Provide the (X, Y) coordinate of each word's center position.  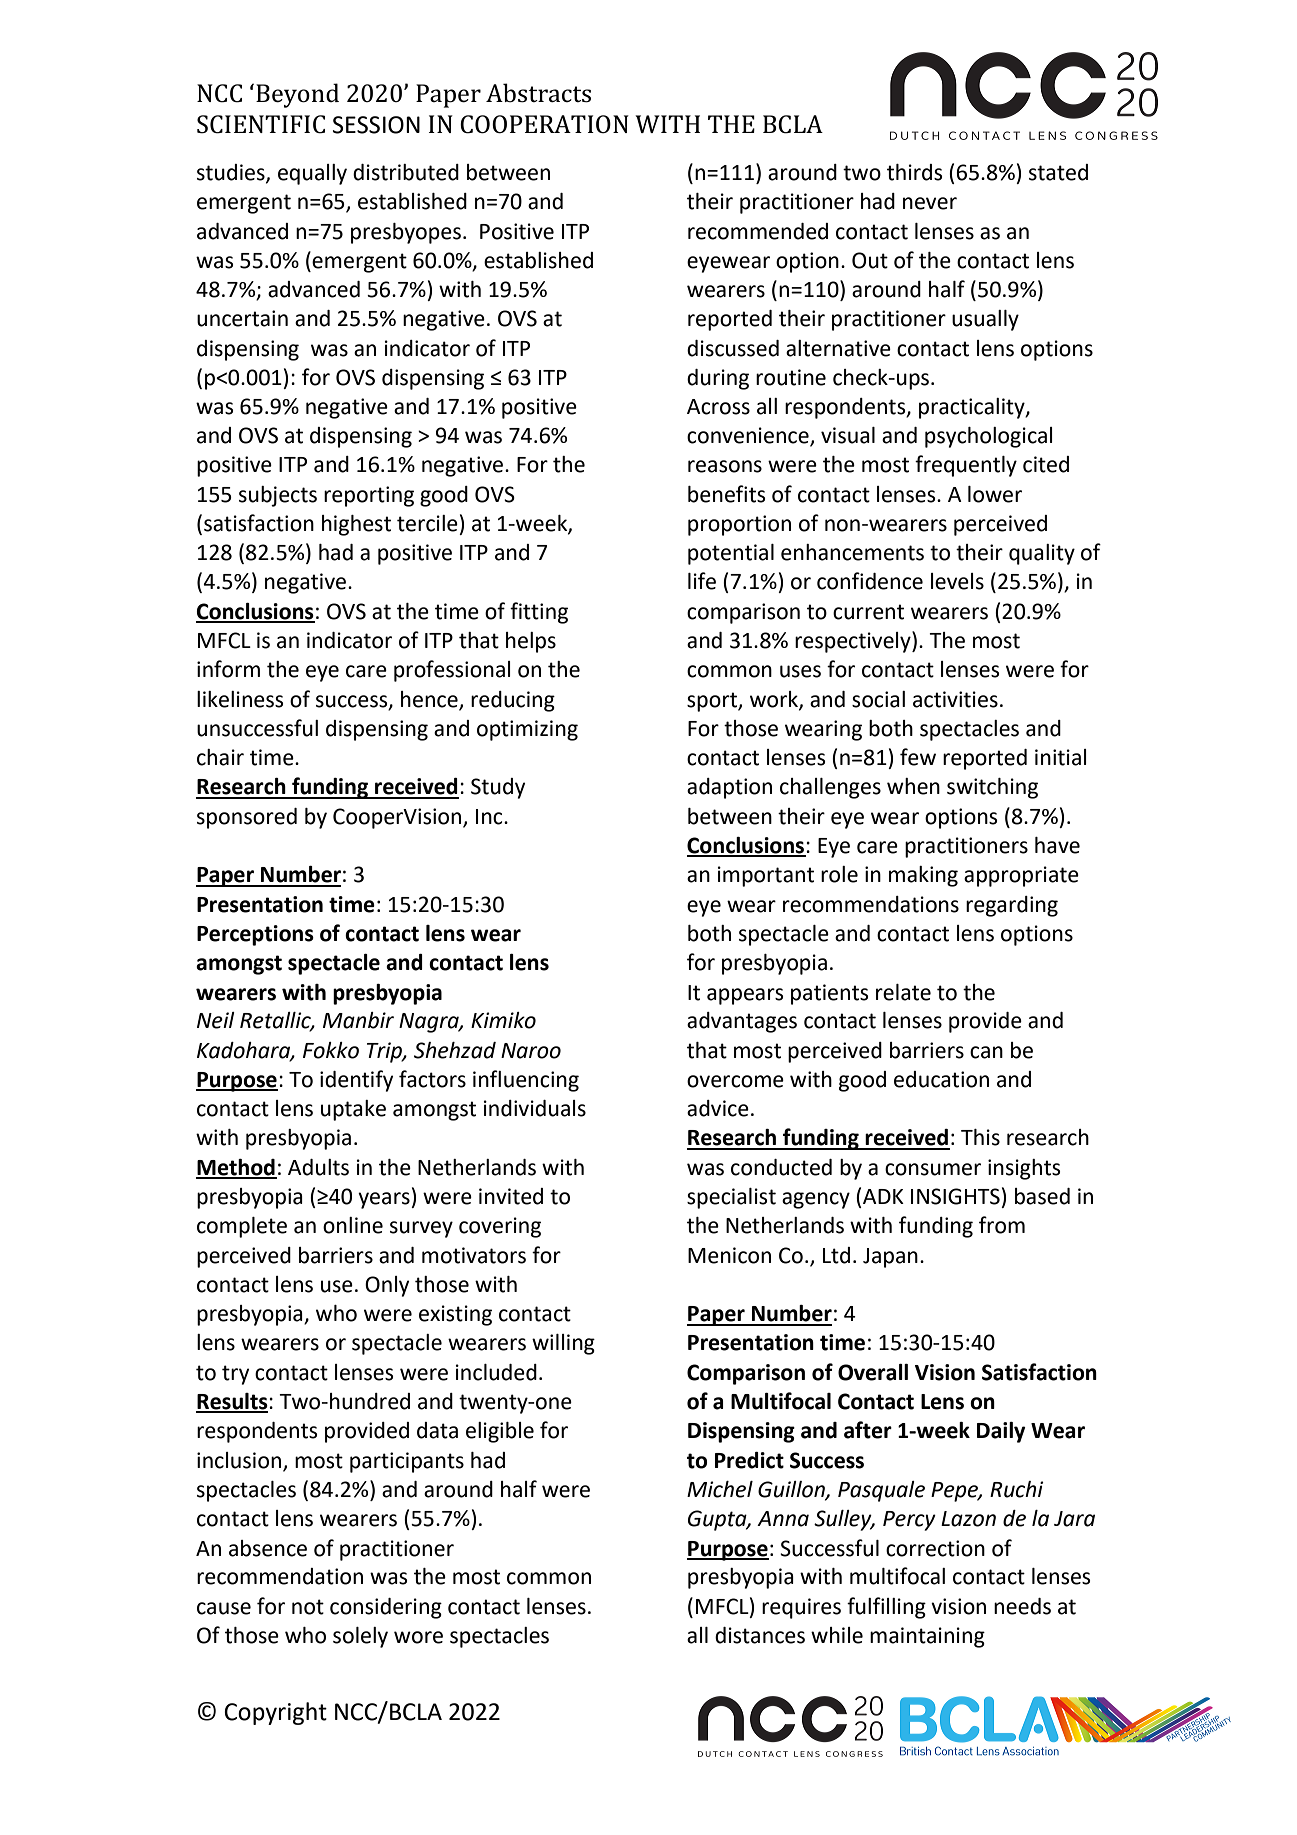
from (1002, 1225)
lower (995, 494)
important (766, 876)
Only (387, 1286)
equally (312, 174)
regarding (1012, 906)
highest (356, 525)
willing (563, 1344)
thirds (914, 172)
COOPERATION (544, 124)
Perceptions (255, 935)
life (702, 581)
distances (760, 1635)
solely (360, 1637)
